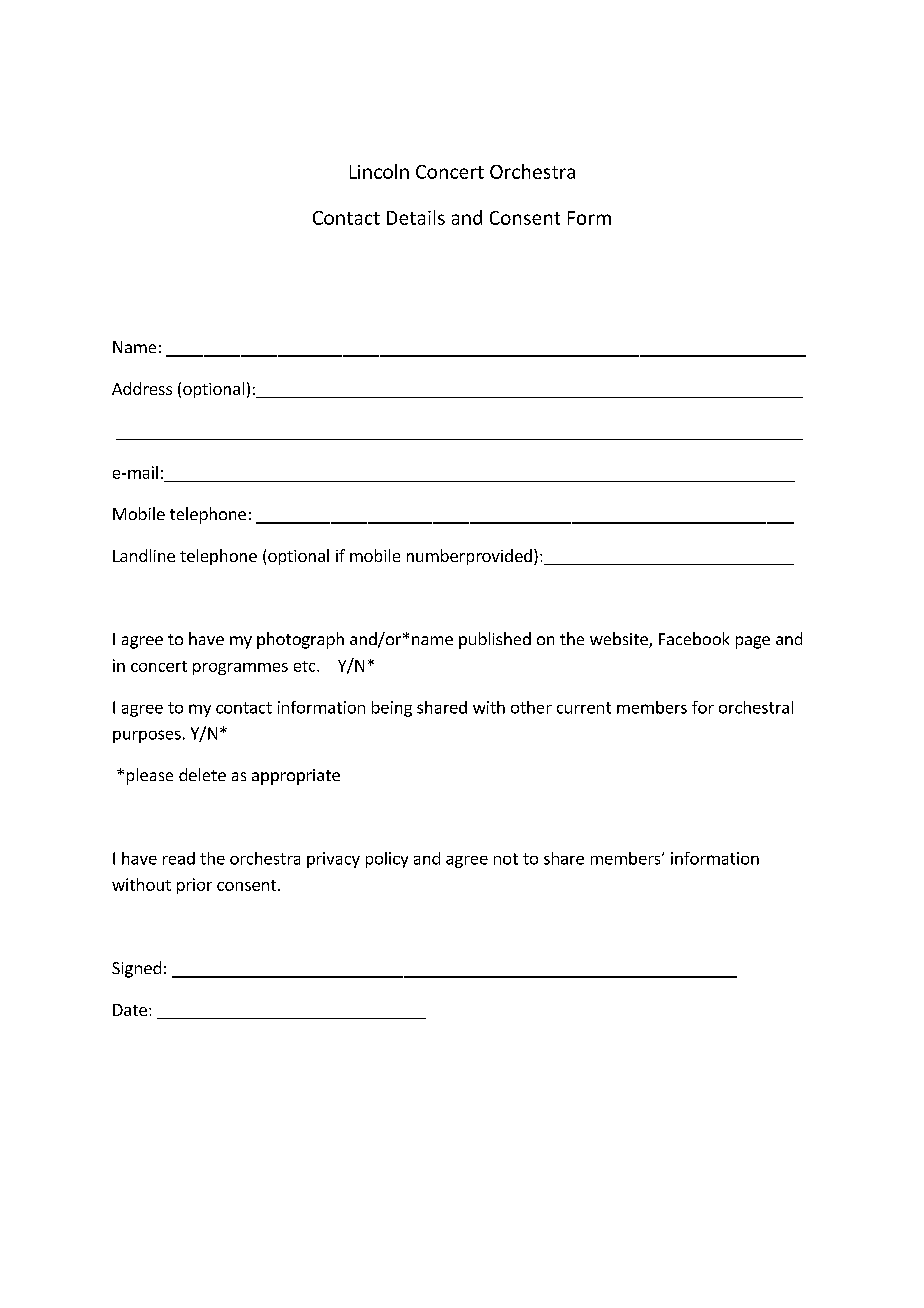 This screenshot has height=1308, width=924. I want to click on photograph, so click(300, 640).
